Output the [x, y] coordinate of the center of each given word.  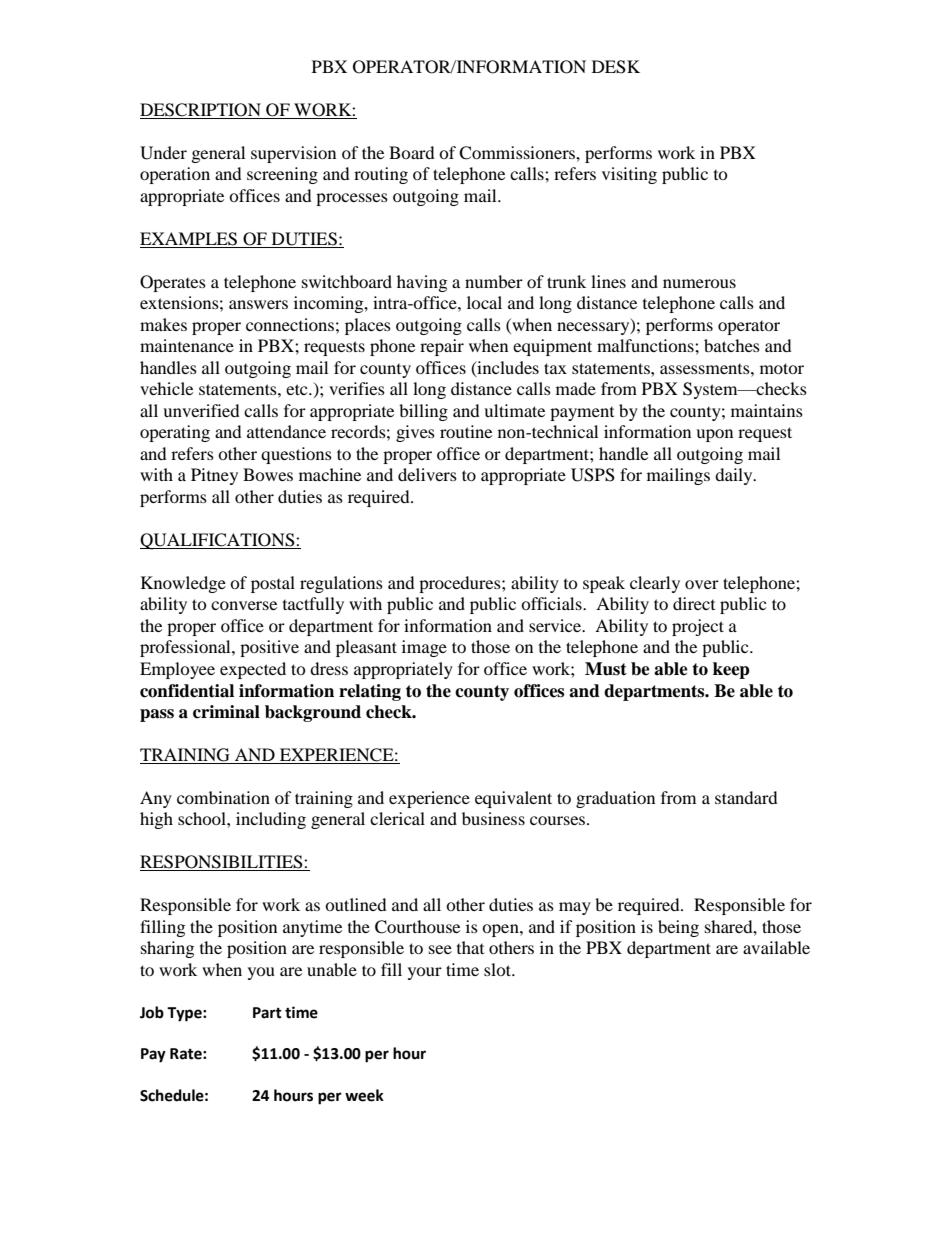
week [364, 1095]
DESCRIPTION [201, 111]
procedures [461, 584]
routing [381, 175]
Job [152, 1012]
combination [223, 797]
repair [442, 347]
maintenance [187, 345]
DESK [616, 67]
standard [746, 797]
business [493, 818]
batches [732, 345]
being [678, 928]
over [702, 584]
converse [244, 605]
